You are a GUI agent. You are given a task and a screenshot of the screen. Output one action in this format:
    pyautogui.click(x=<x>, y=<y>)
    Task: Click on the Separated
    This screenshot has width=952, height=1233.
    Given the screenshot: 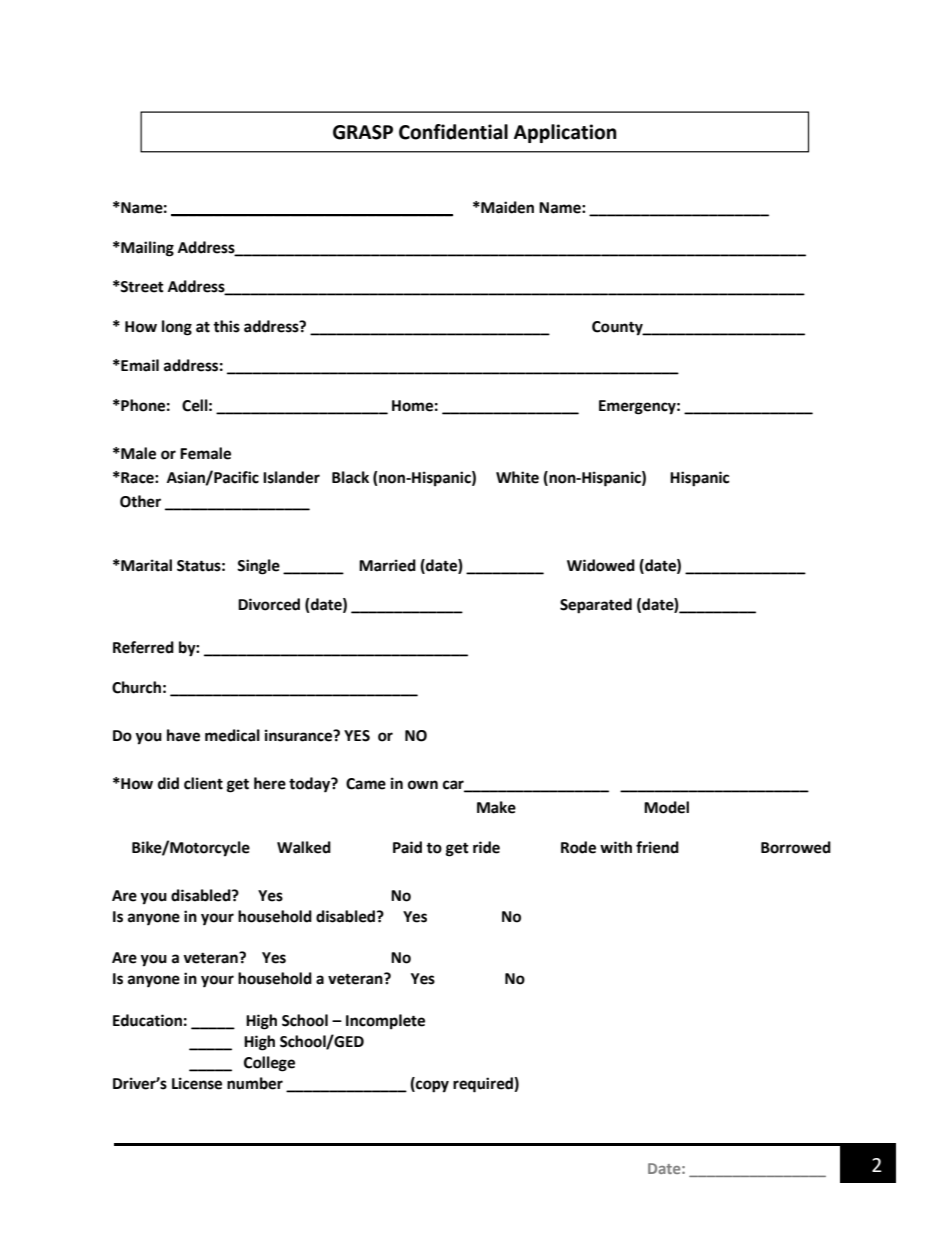 What is the action you would take?
    pyautogui.click(x=596, y=606)
